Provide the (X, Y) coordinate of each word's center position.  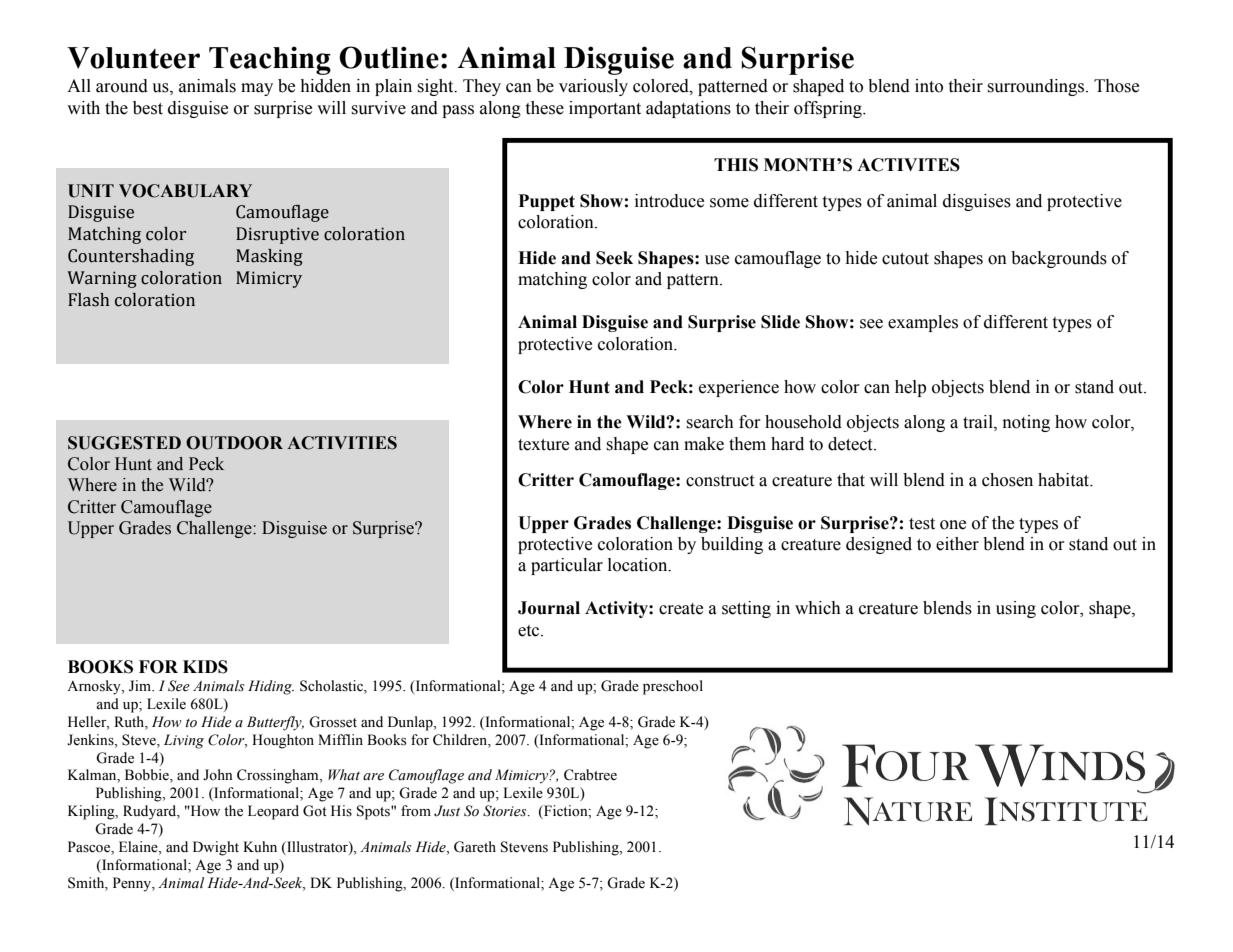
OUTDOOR (234, 443)
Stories (506, 811)
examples (923, 323)
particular (567, 566)
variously (593, 87)
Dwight (216, 848)
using (1016, 609)
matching (552, 280)
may (257, 89)
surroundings (1037, 87)
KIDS (205, 667)
